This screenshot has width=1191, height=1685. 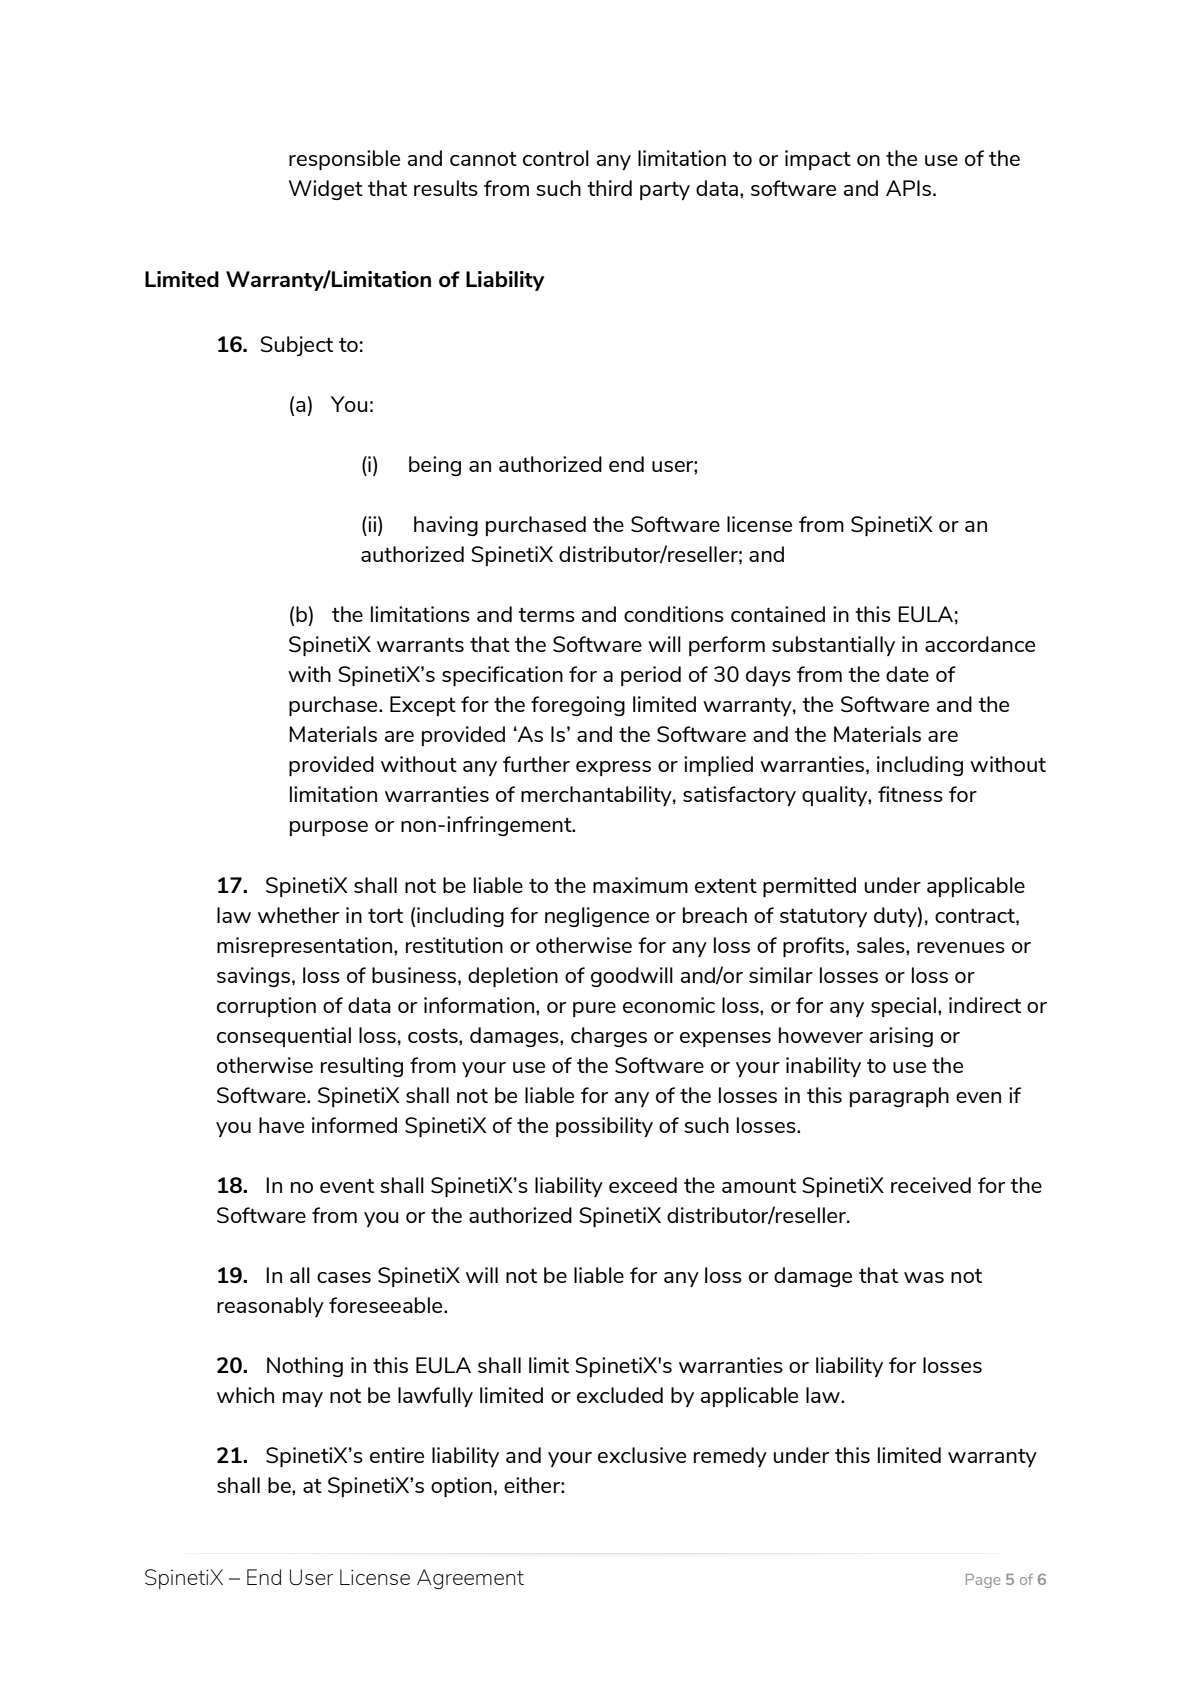 I want to click on fitness, so click(x=910, y=794).
